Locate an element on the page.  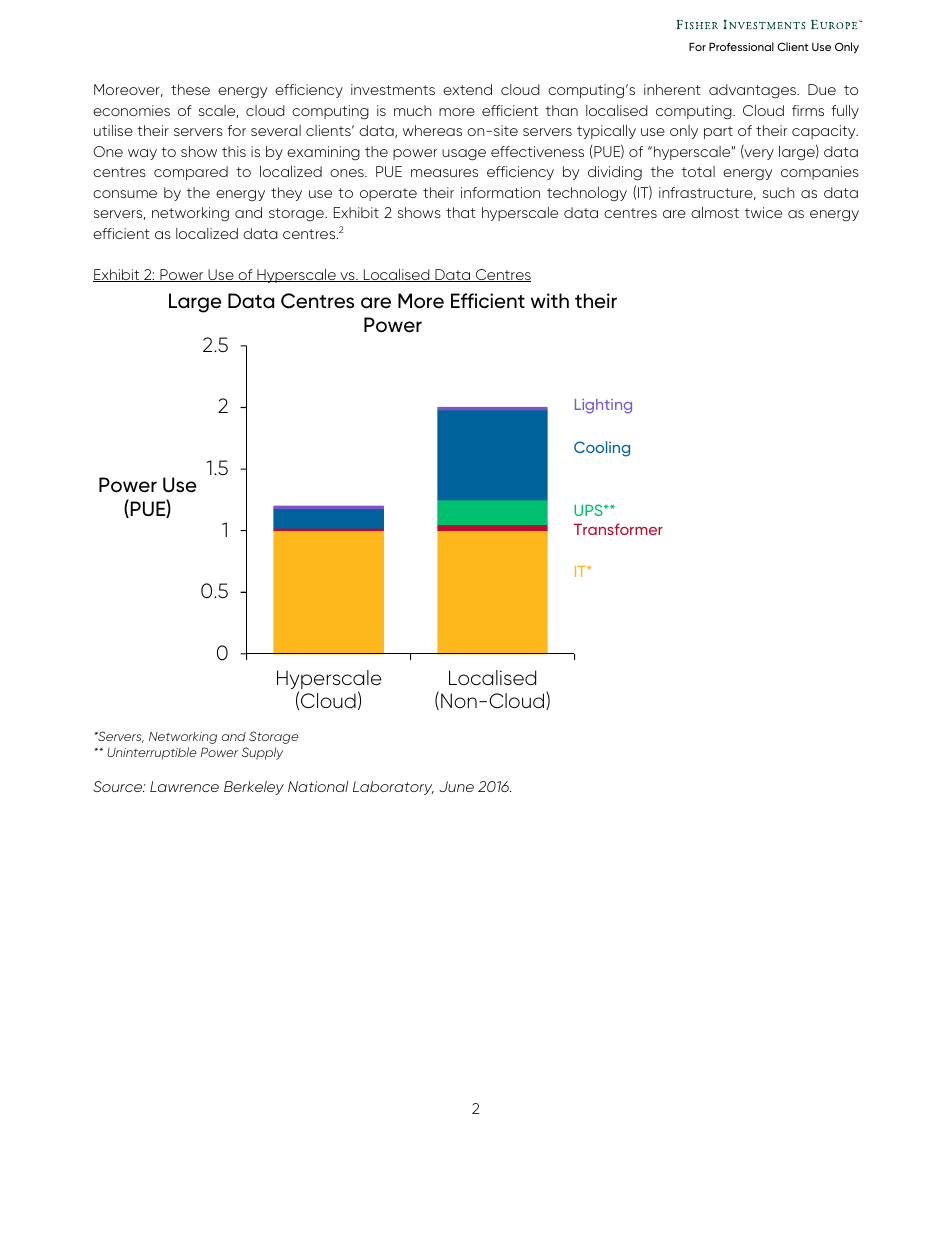
Lawrence is located at coordinates (184, 786).
